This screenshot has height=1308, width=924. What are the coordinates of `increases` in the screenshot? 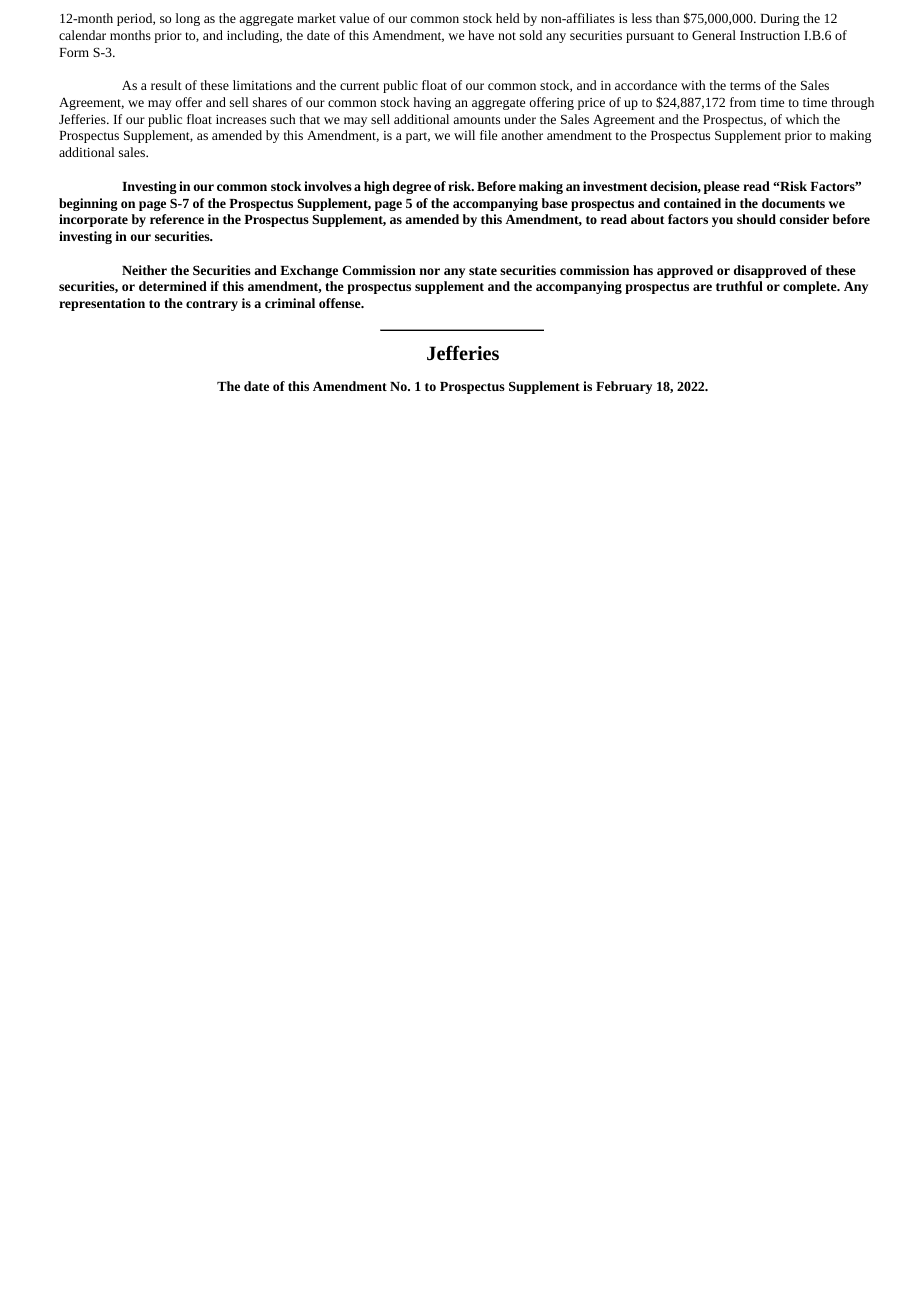 It's located at (241, 119).
